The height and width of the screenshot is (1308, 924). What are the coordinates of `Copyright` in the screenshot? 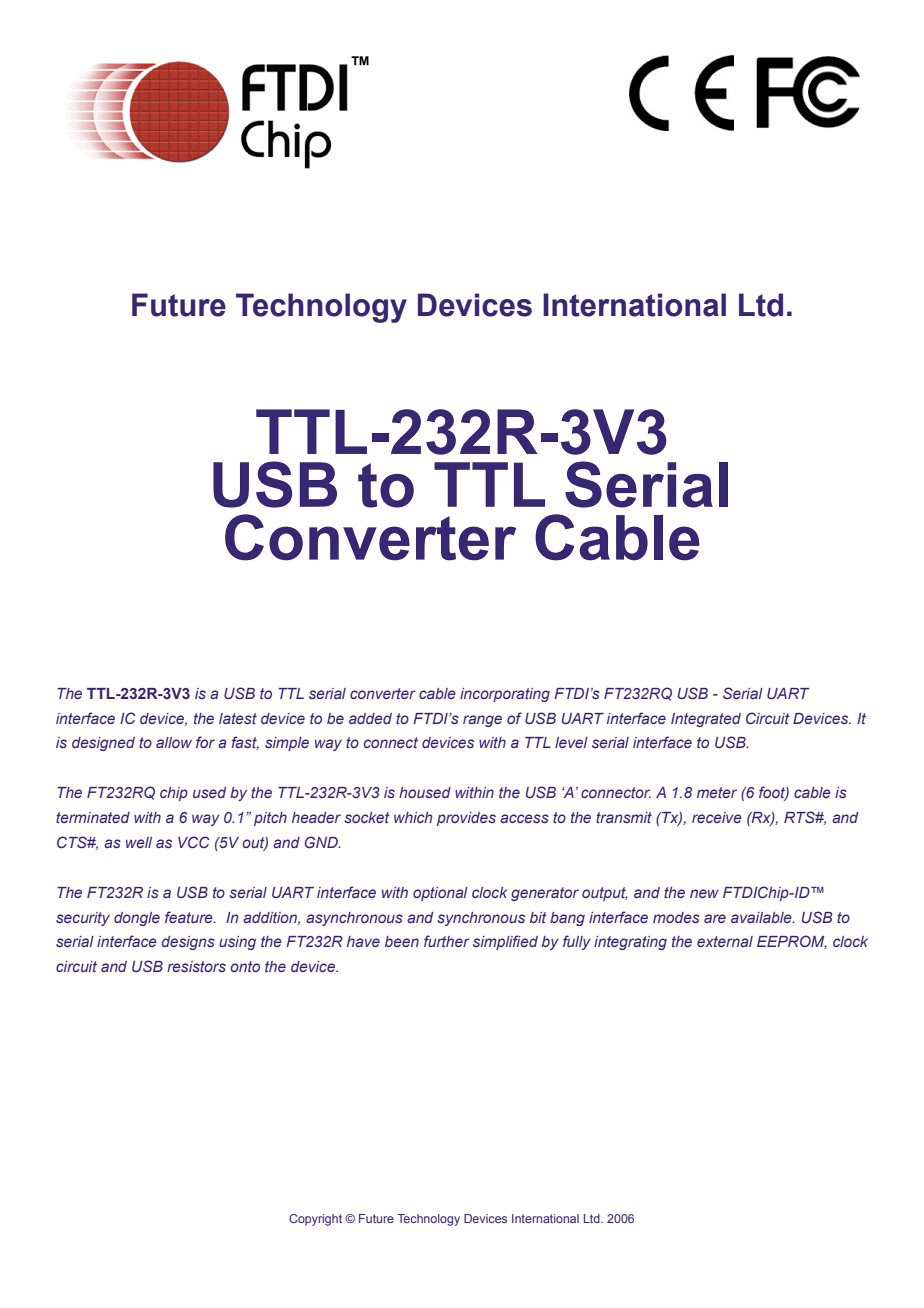 It's located at (315, 1220).
